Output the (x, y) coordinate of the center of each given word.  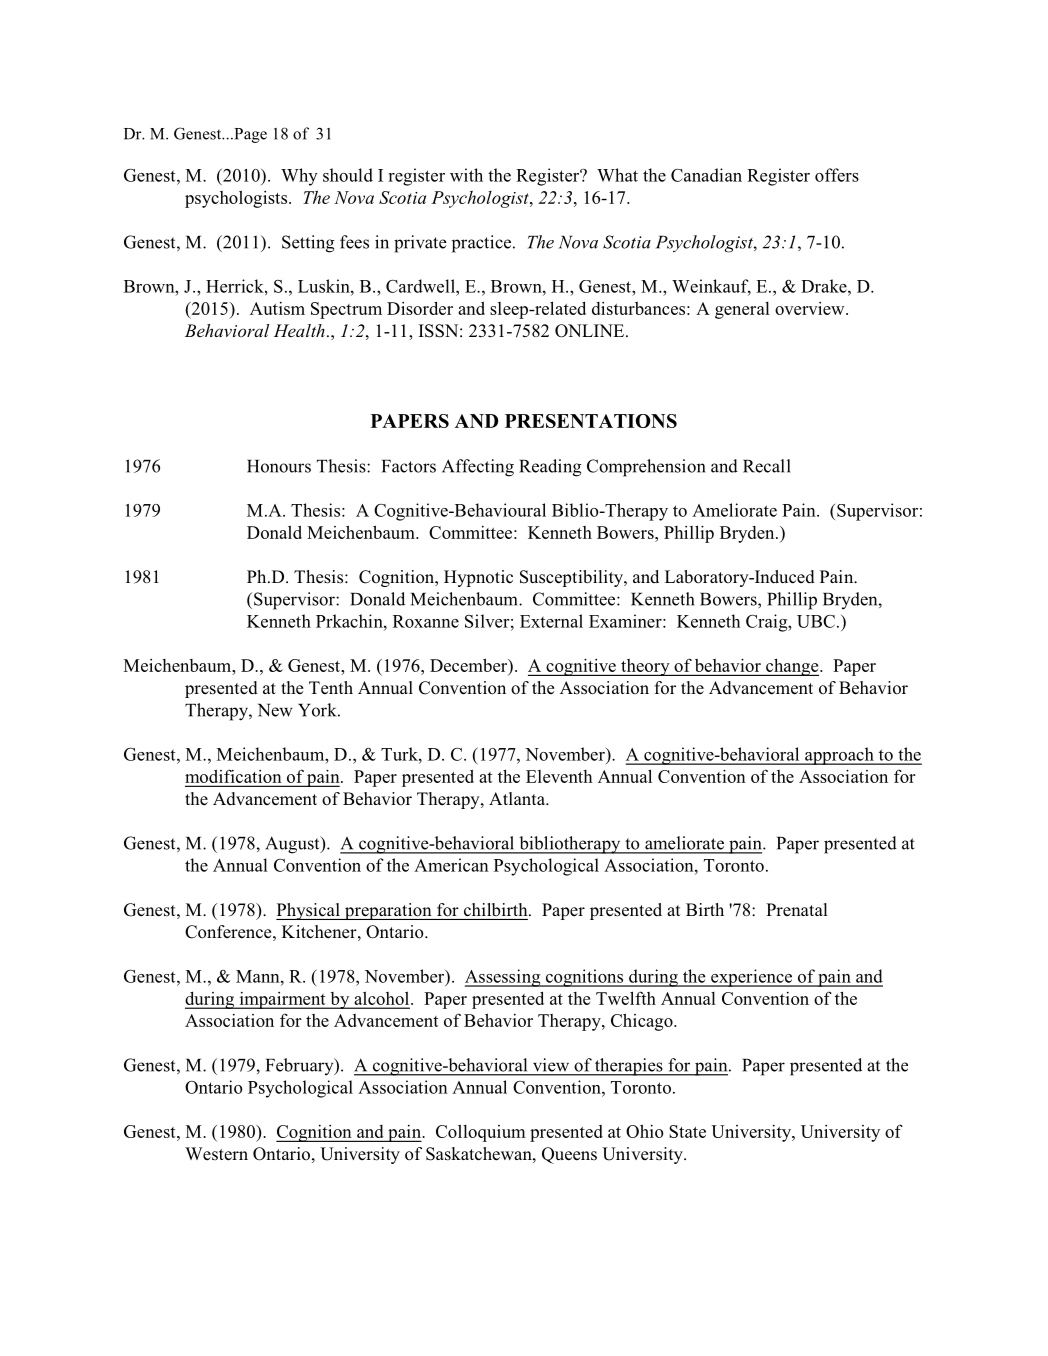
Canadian (706, 175)
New (275, 710)
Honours (279, 466)
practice (483, 244)
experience (752, 978)
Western (216, 1154)
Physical (309, 911)
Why (299, 177)
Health (299, 330)
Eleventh (559, 776)
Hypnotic (478, 578)
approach (839, 756)
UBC (816, 621)
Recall (767, 466)
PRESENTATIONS (591, 421)
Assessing (504, 978)
